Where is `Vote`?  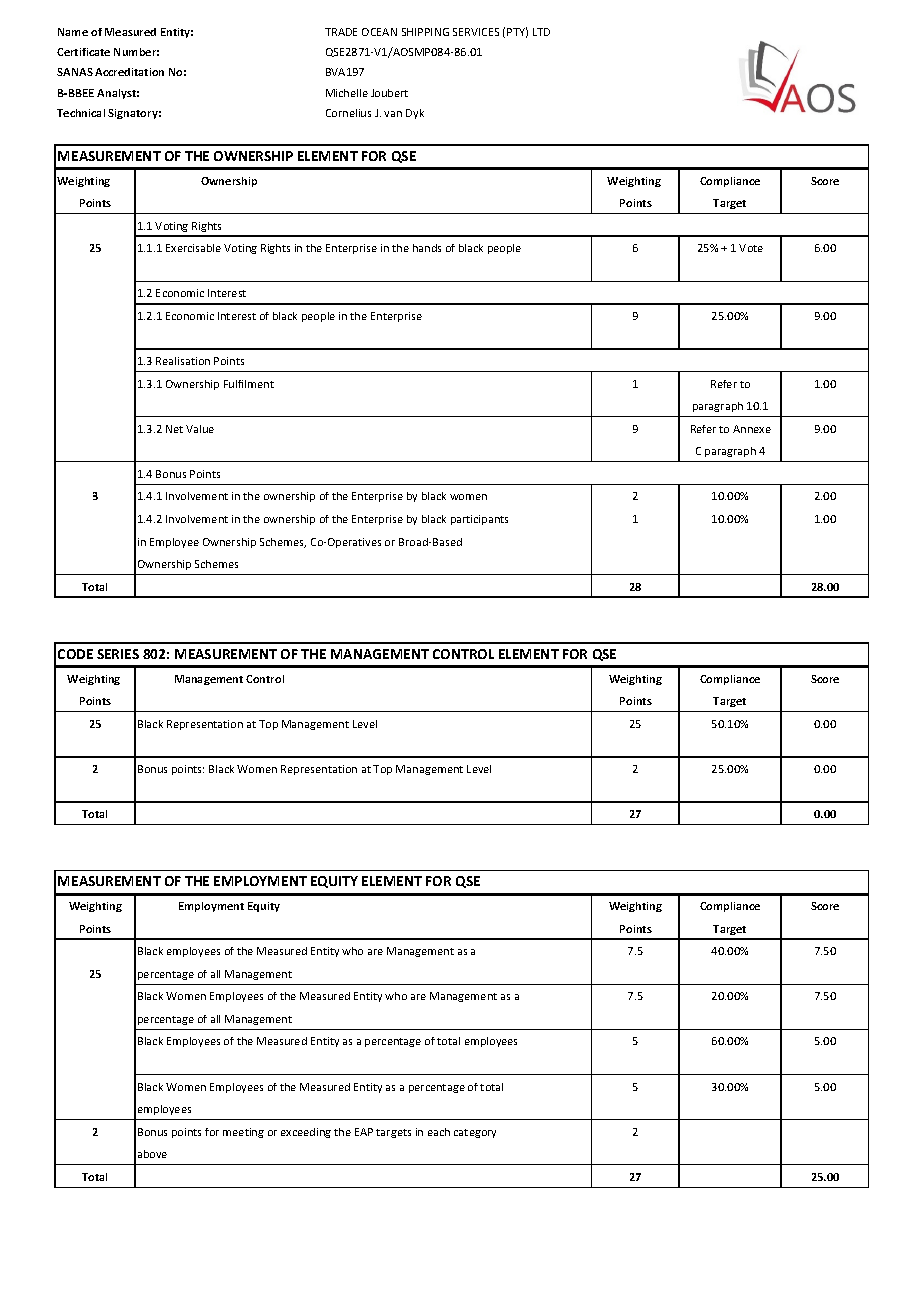
Vote is located at coordinates (751, 248).
